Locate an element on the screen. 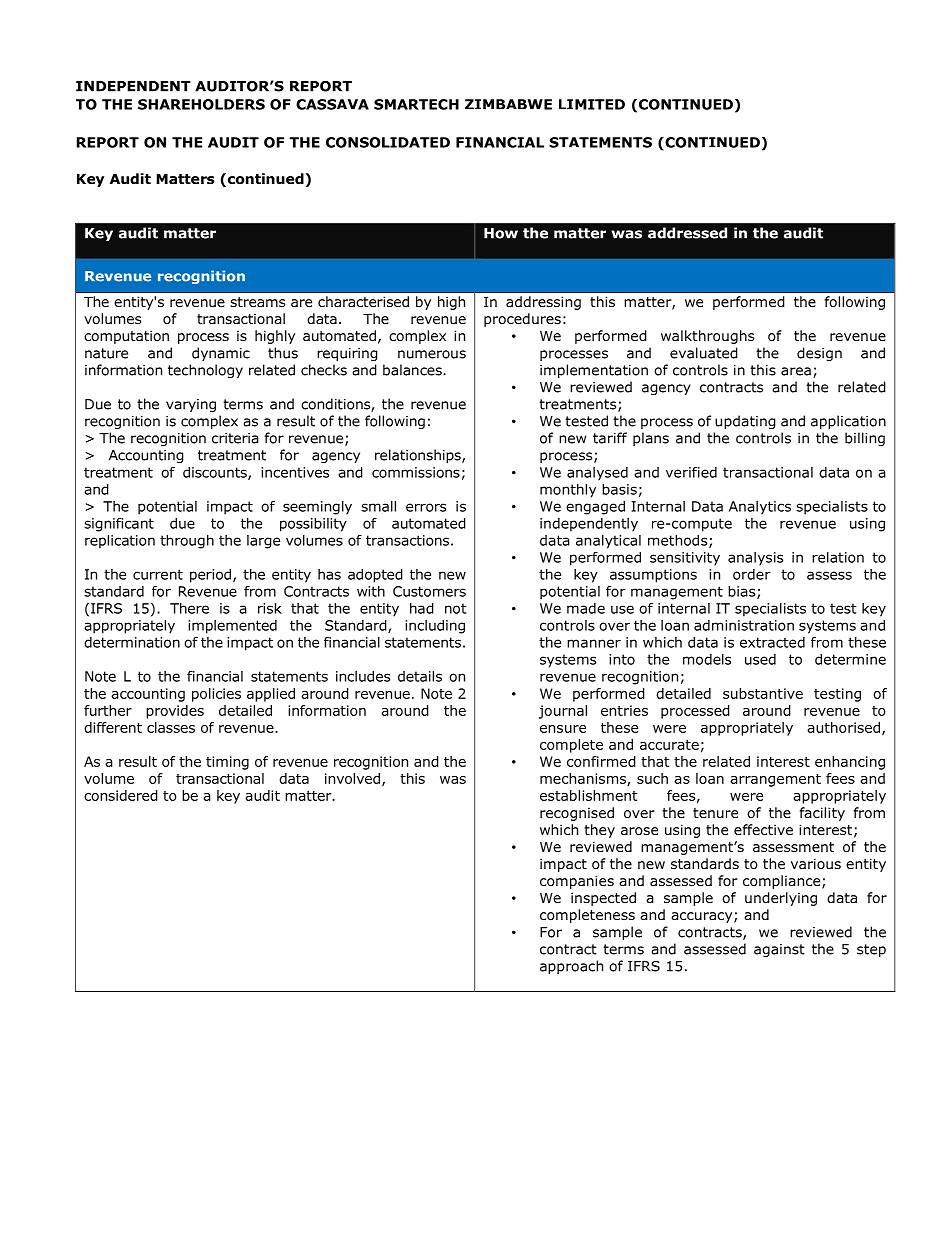  large is located at coordinates (263, 542).
